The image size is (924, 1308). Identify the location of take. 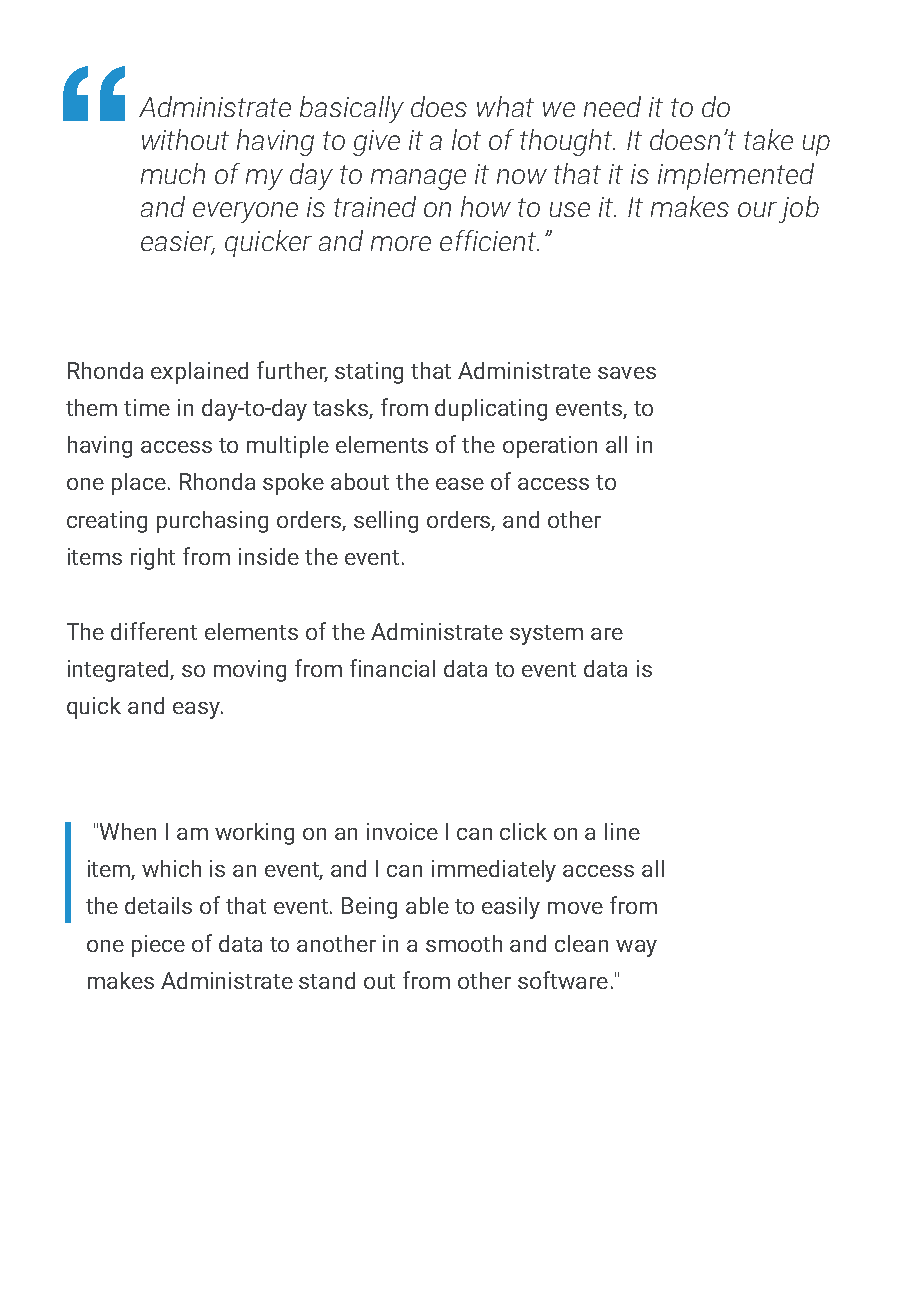
(768, 139).
